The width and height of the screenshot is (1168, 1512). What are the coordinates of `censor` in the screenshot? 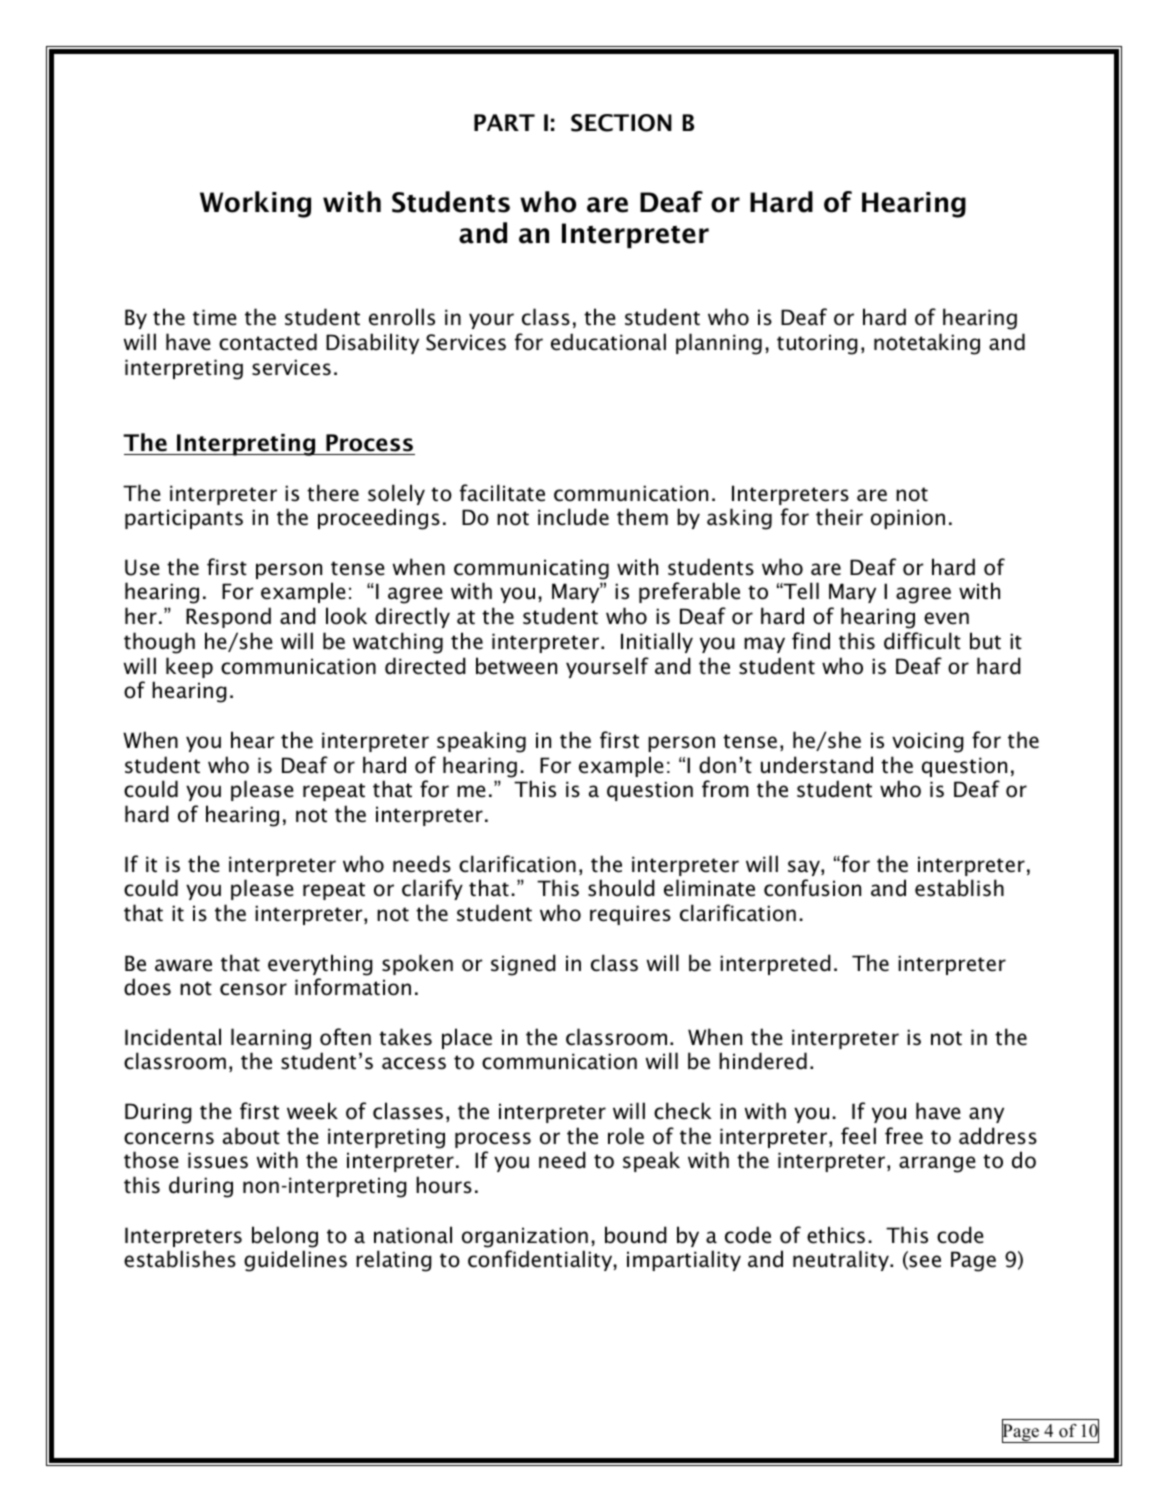 It's located at (253, 989).
